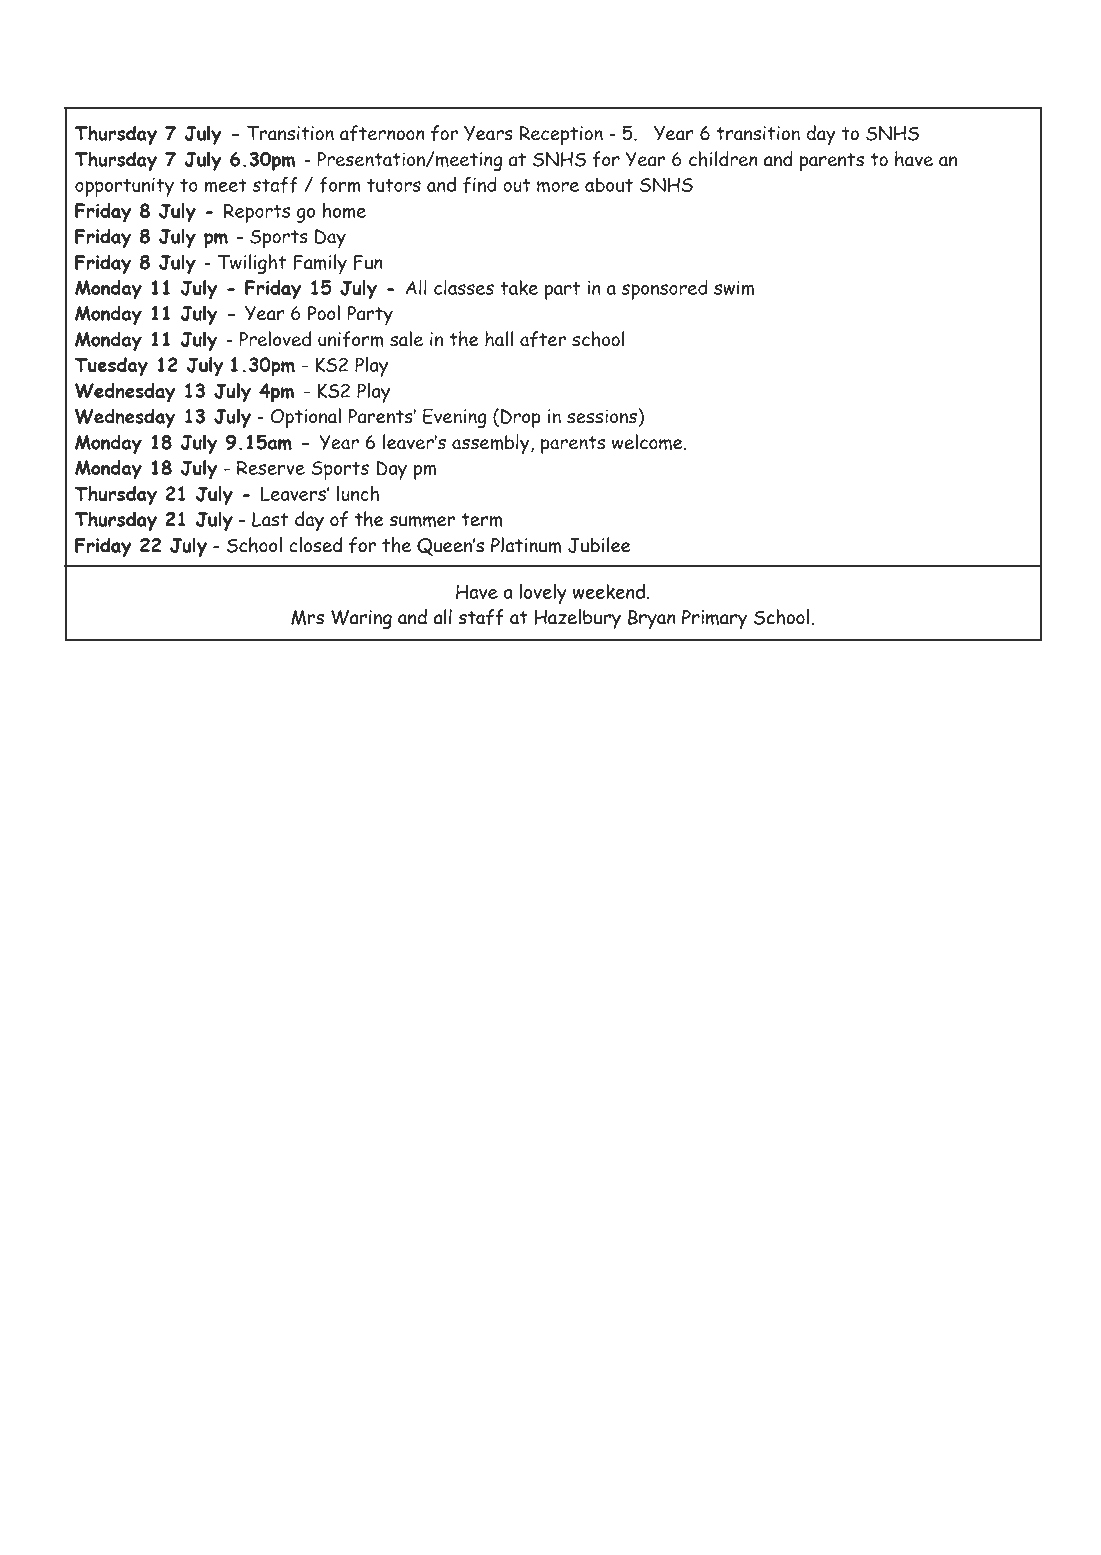 The image size is (1101, 1555). What do you see at coordinates (307, 617) in the page?
I see `Mrs` at bounding box center [307, 617].
